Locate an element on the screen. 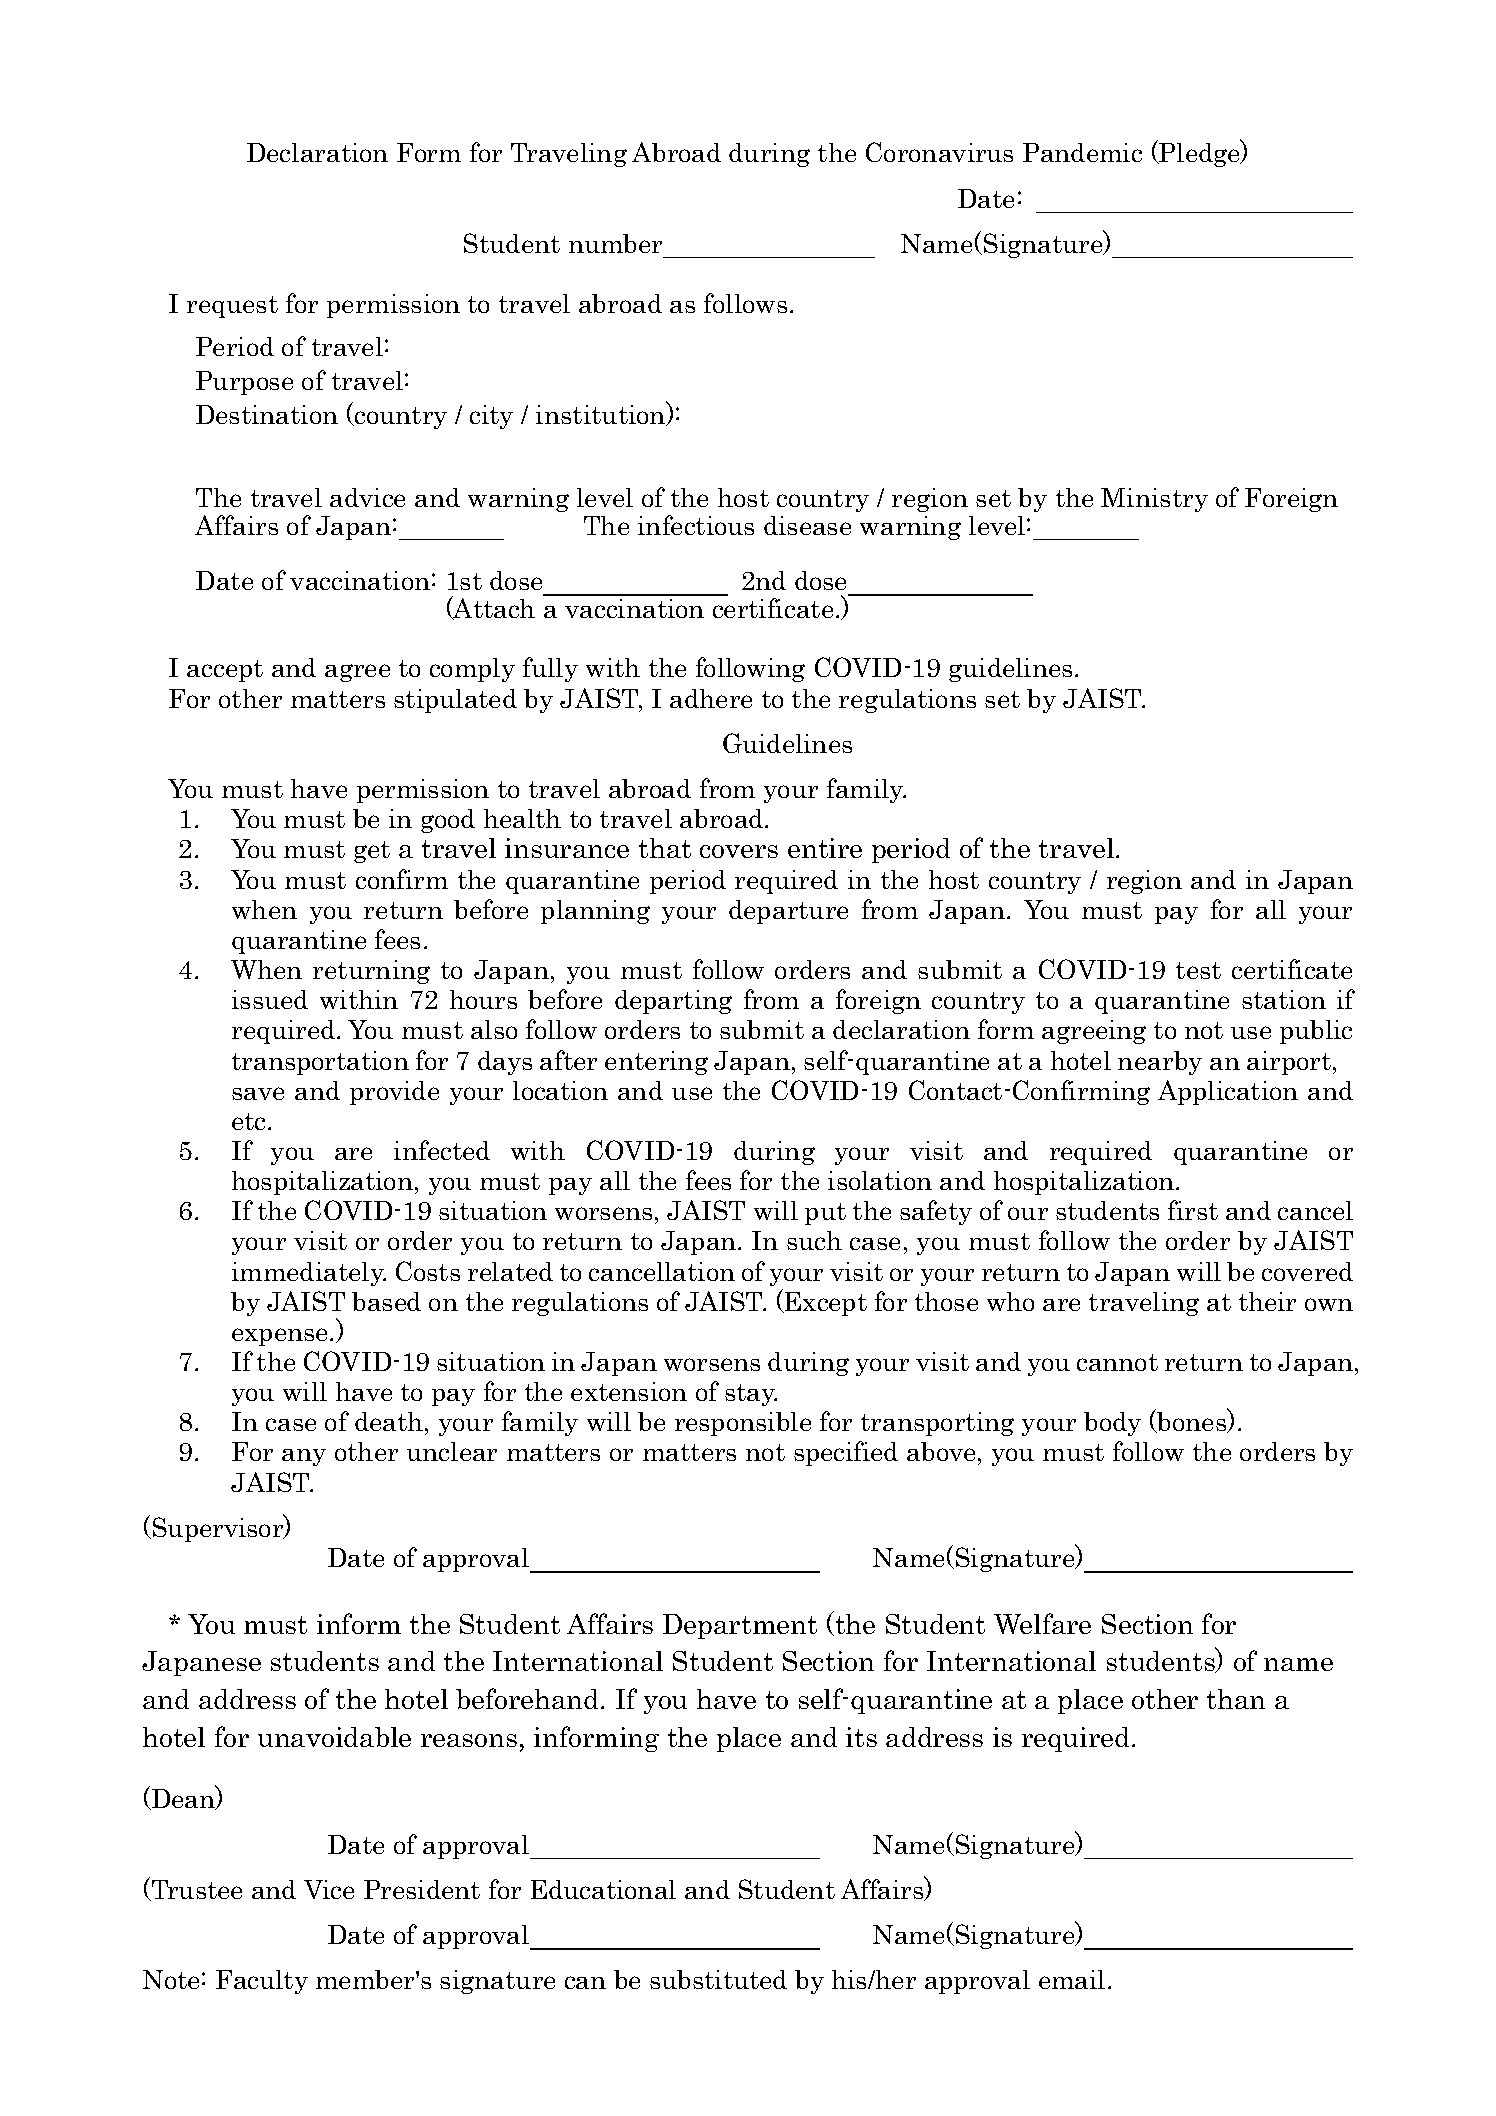 This screenshot has width=1496, height=2116. Pledge is located at coordinates (1199, 154).
